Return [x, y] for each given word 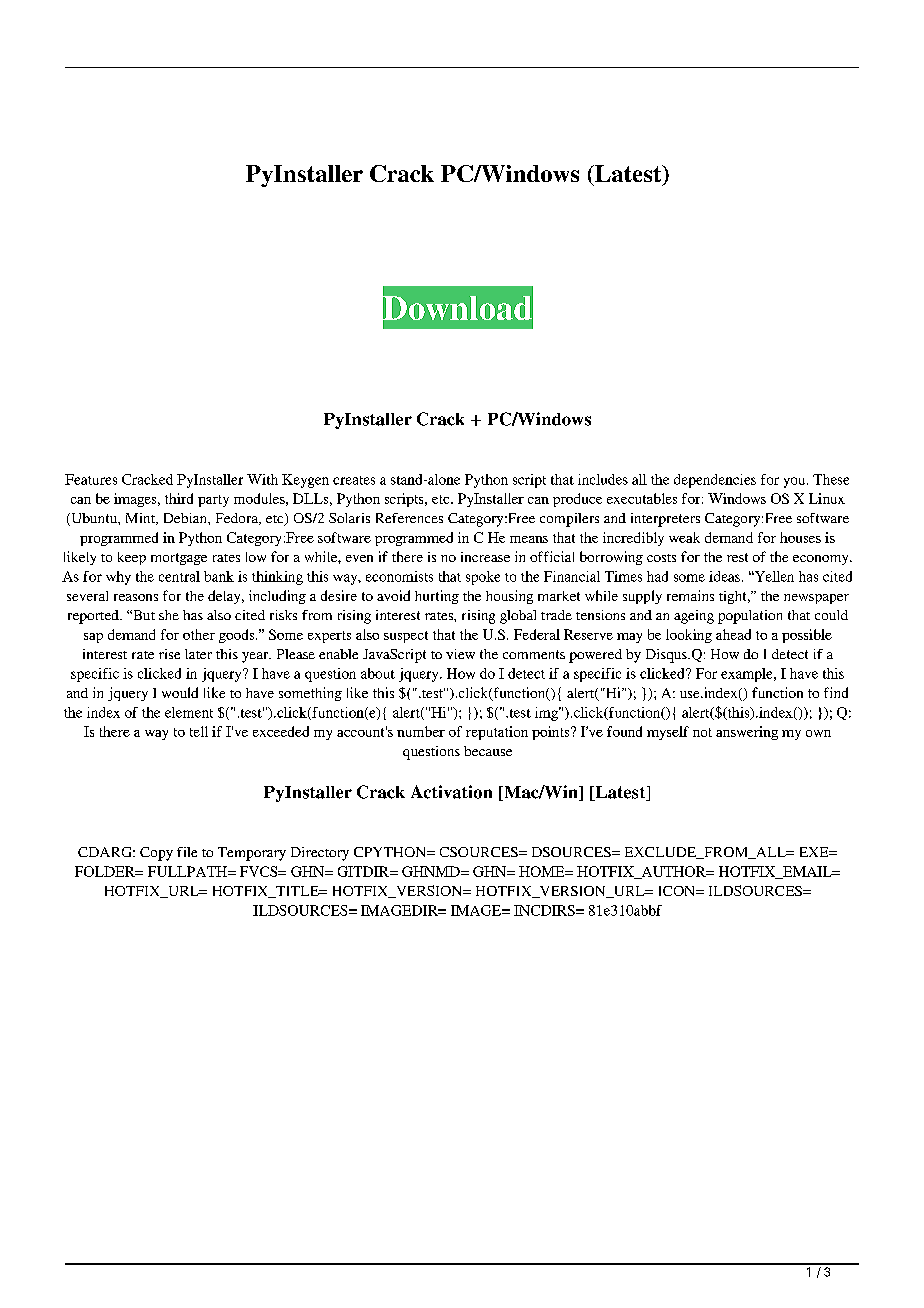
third [179, 498]
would [180, 692]
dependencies [715, 481]
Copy [156, 854]
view [460, 654]
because [488, 751]
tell [199, 731]
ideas [724, 576]
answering [747, 733]
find [836, 692]
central [179, 576]
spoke [483, 578]
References [409, 518]
